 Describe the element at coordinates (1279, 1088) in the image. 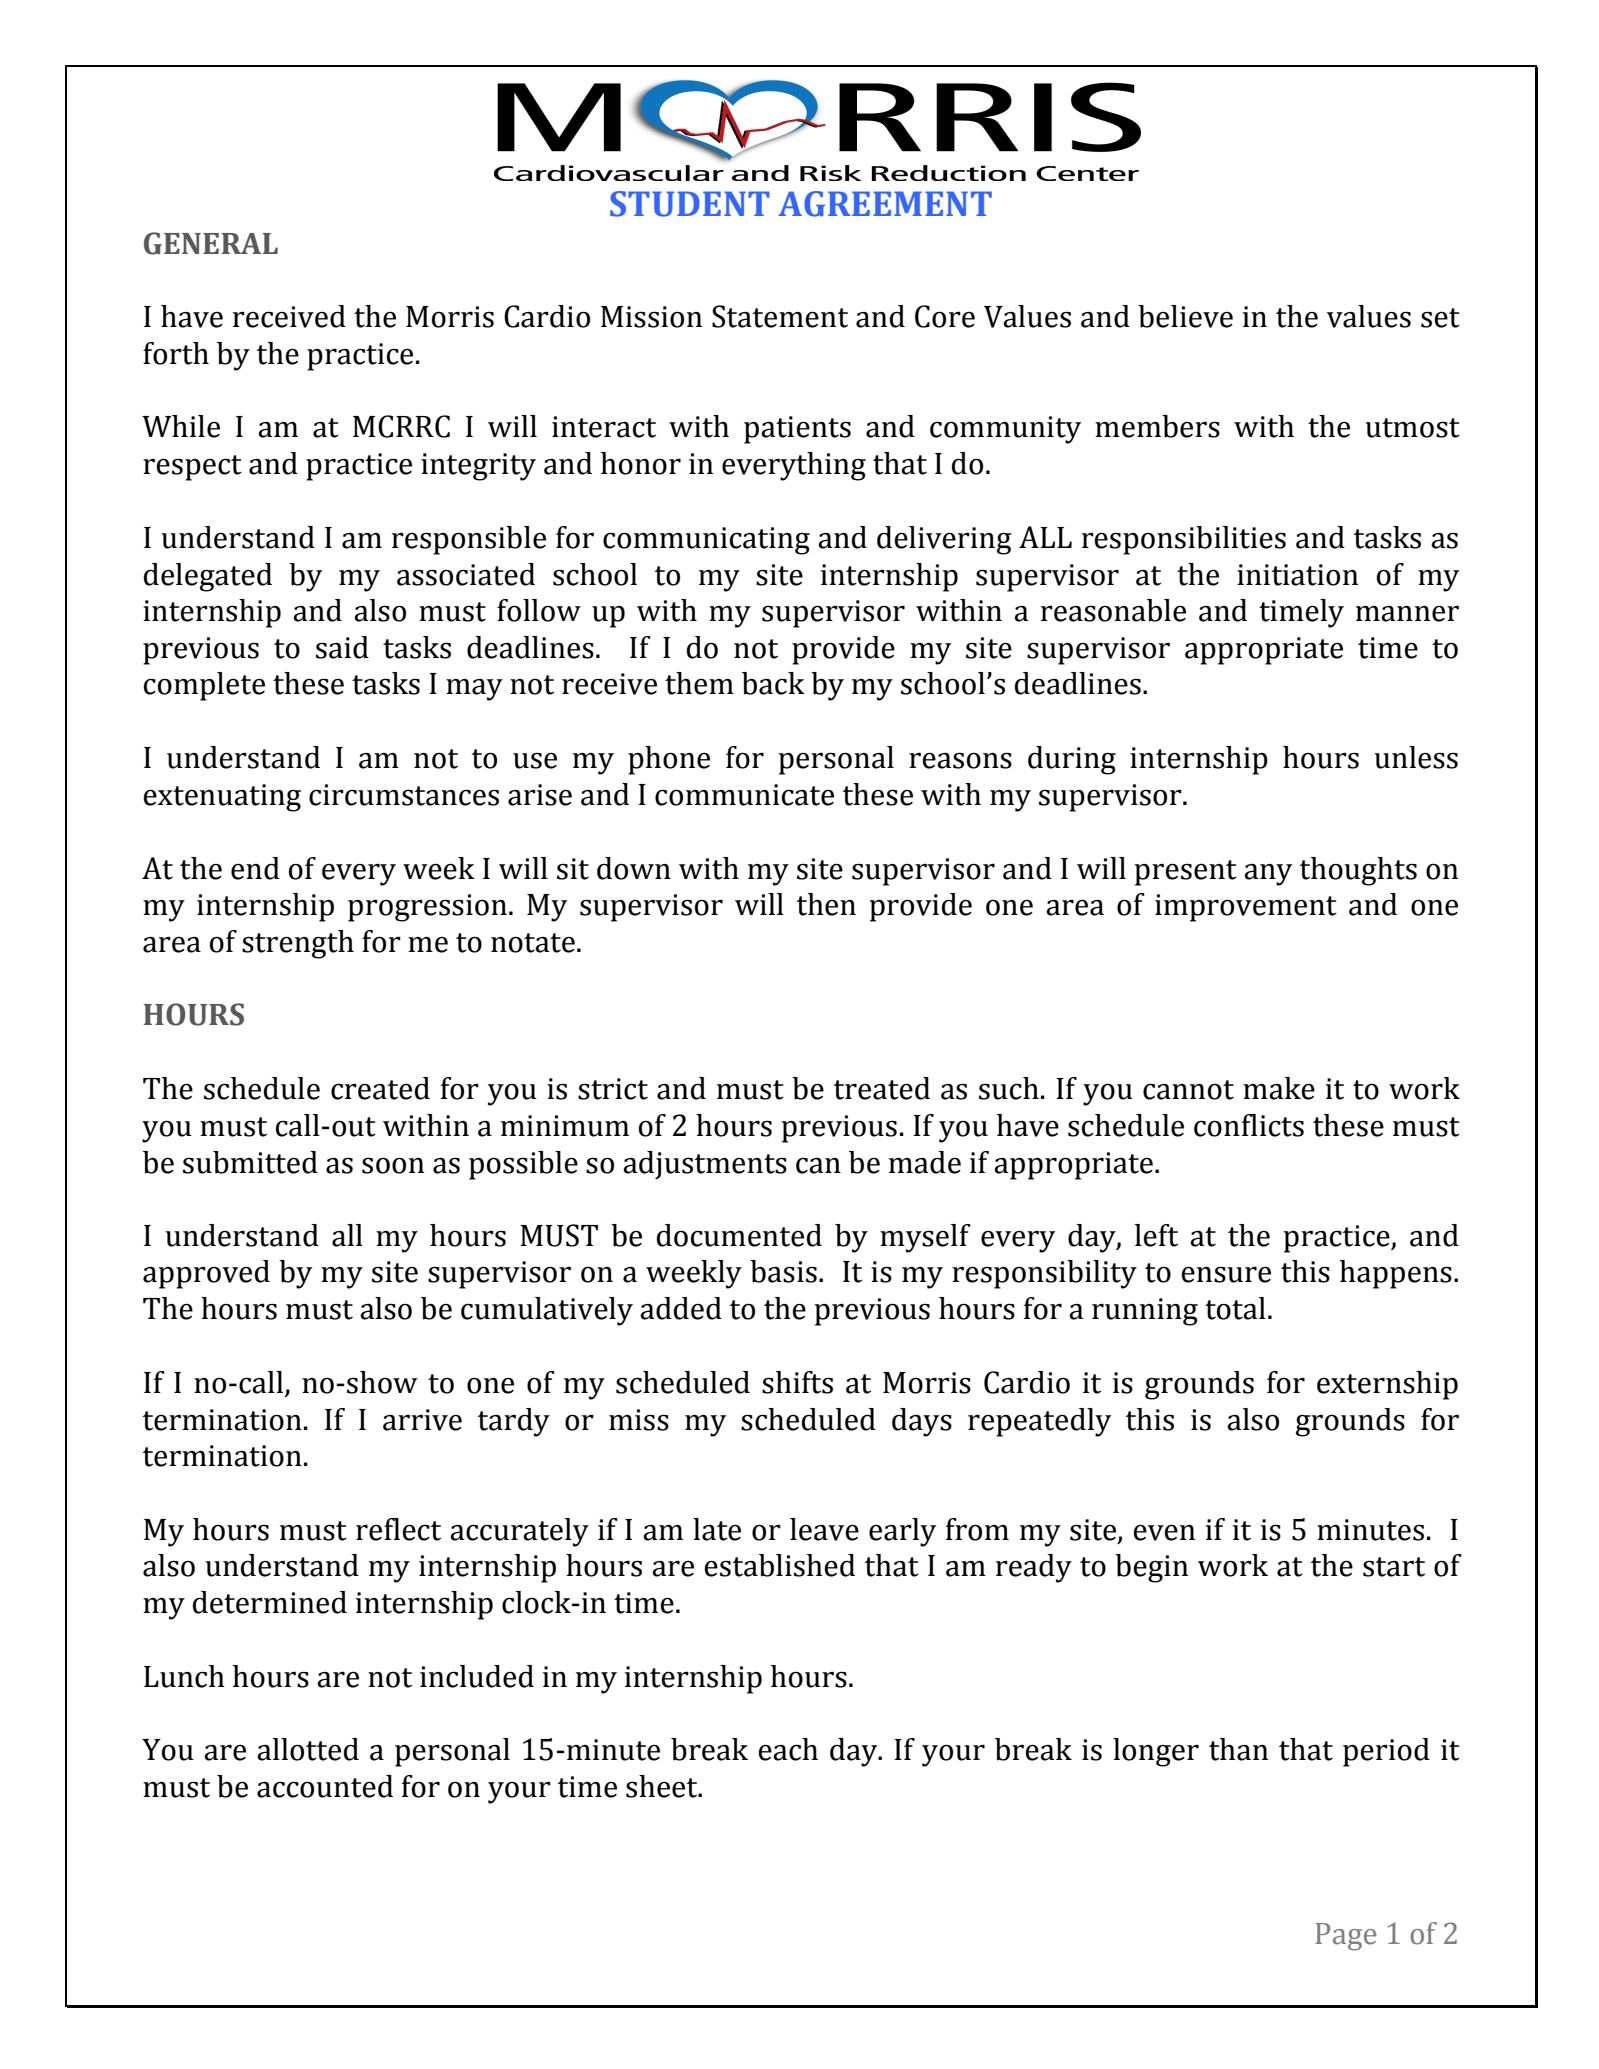

I see `make` at that location.
